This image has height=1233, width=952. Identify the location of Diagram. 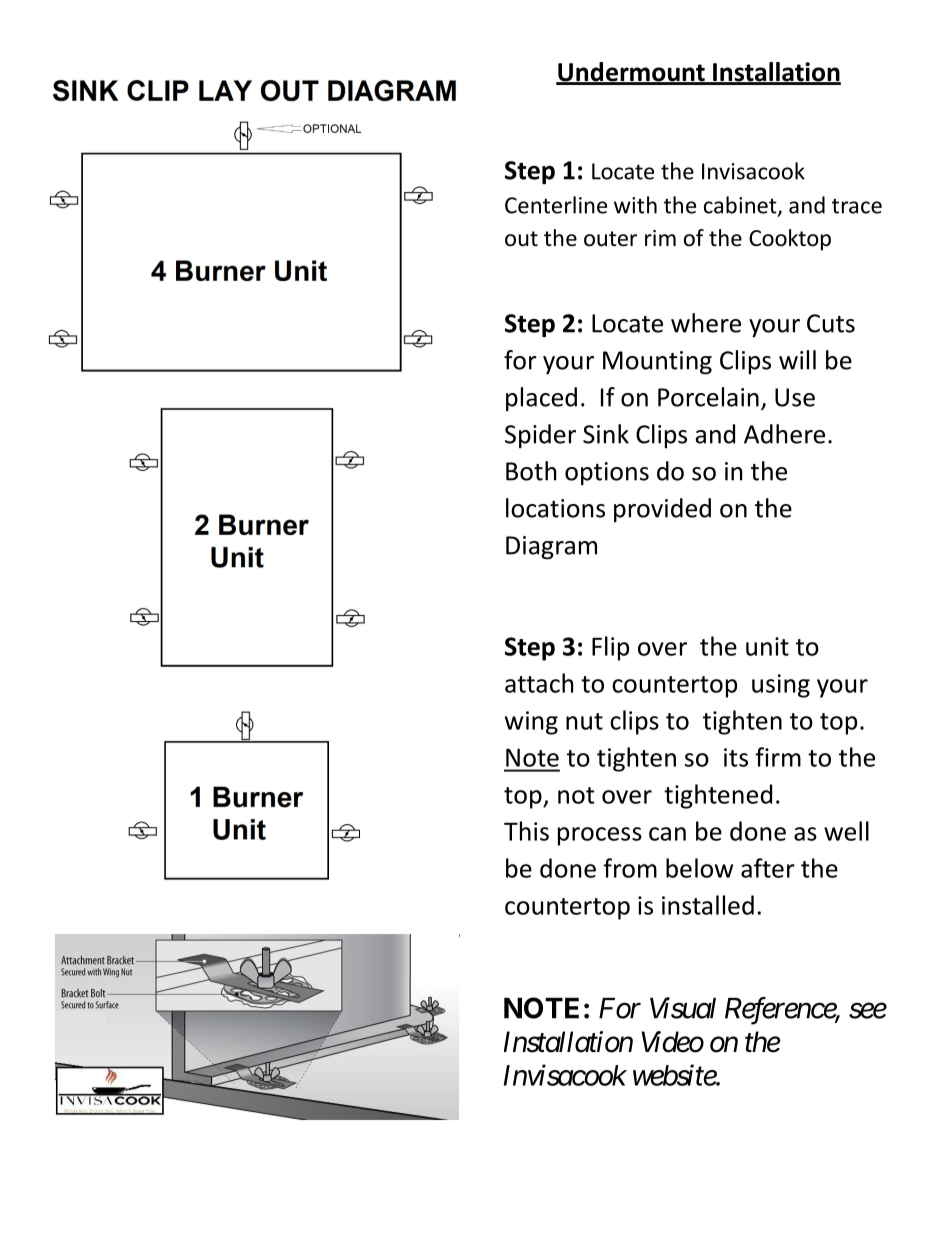
(551, 548).
